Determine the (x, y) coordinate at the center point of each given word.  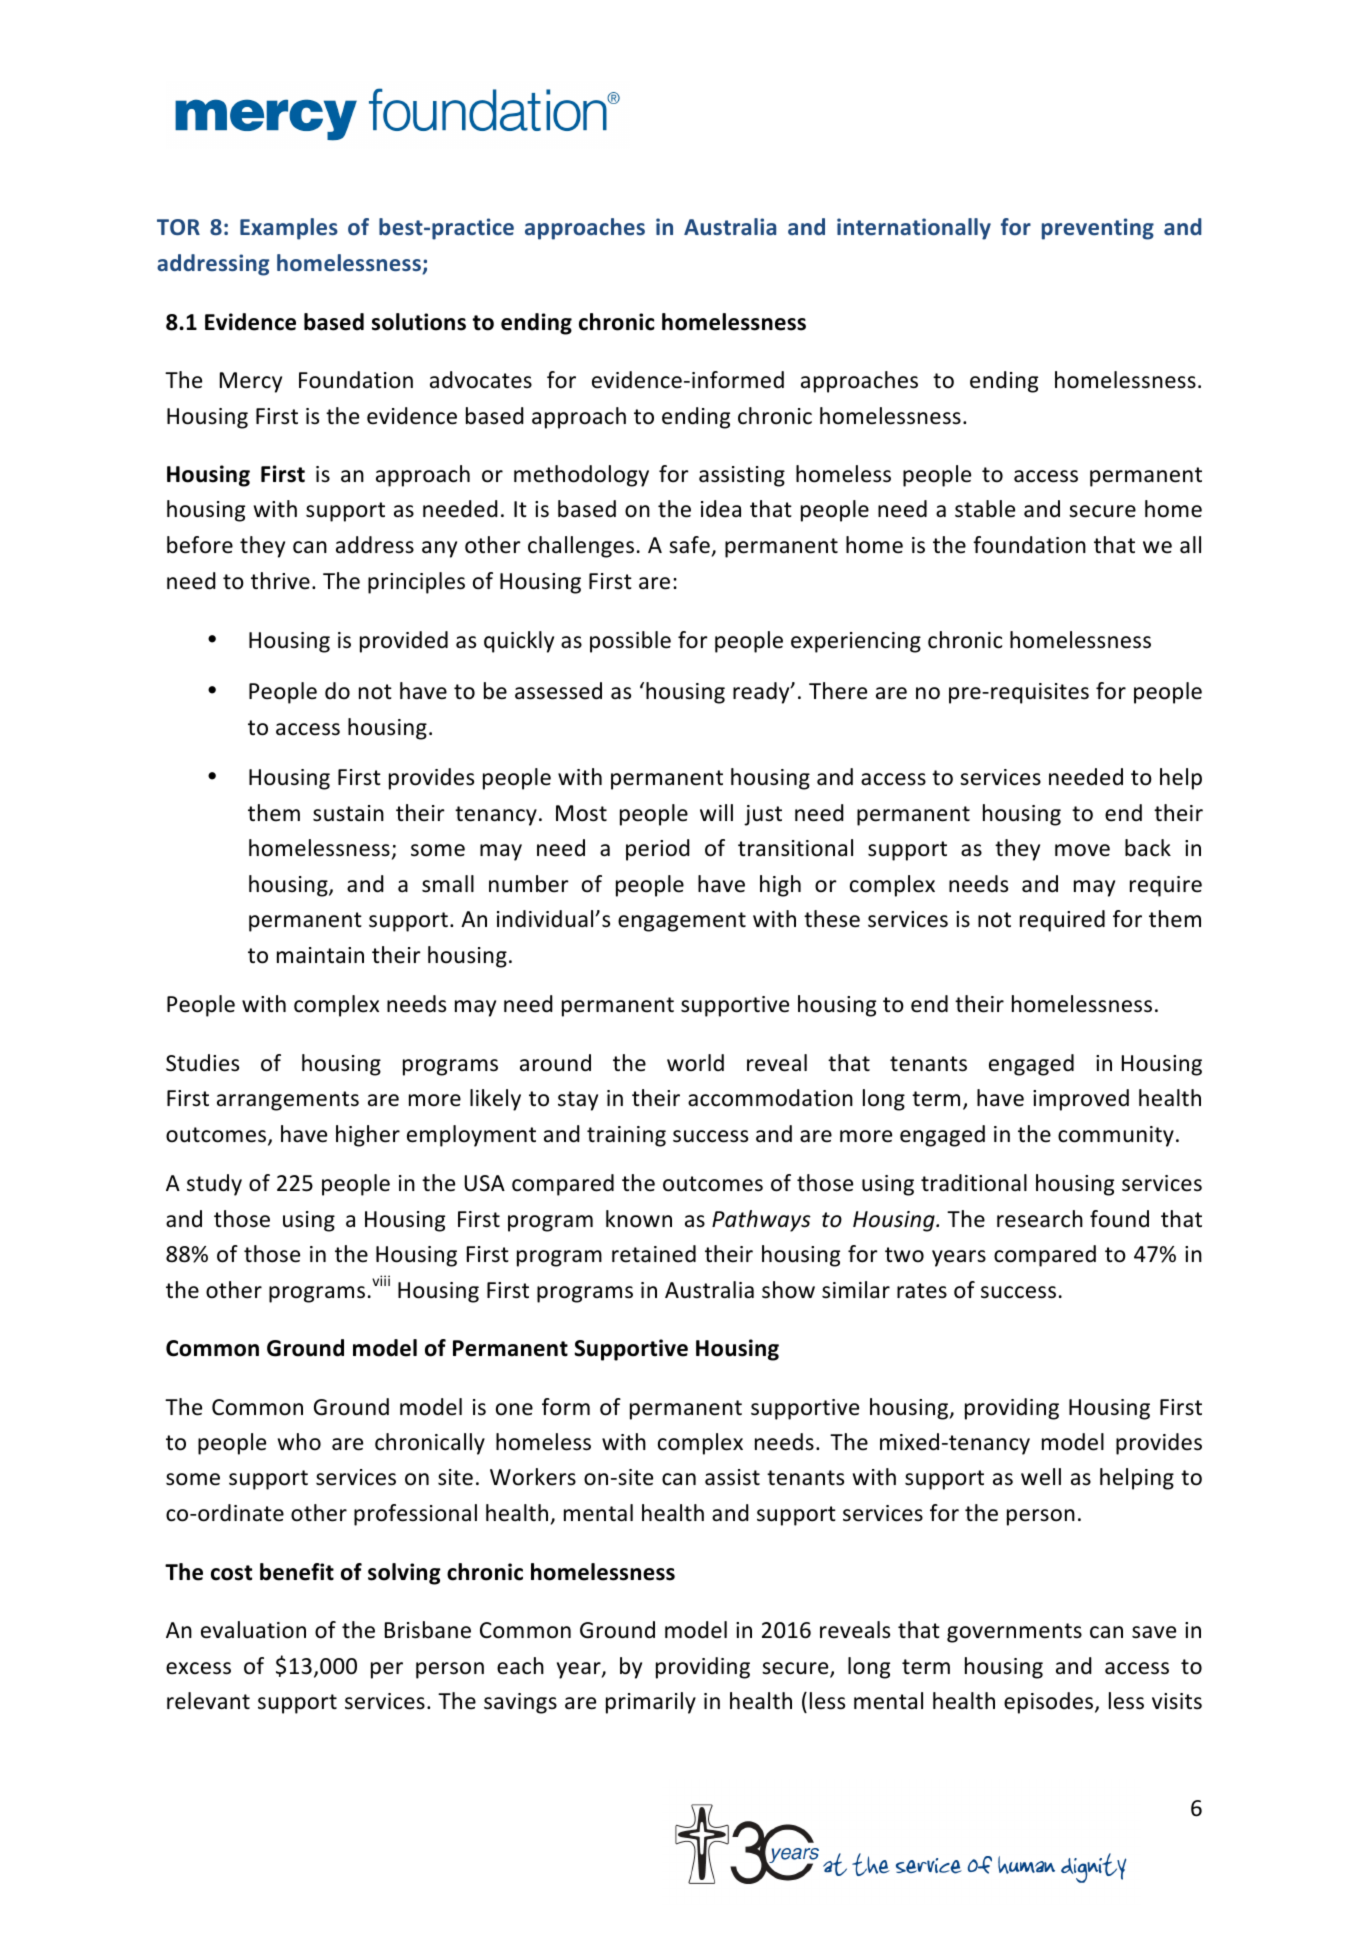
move (1082, 850)
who (299, 1442)
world (695, 1063)
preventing (1098, 229)
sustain (348, 813)
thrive (280, 581)
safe (690, 546)
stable (985, 509)
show (788, 1290)
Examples (289, 229)
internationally (914, 229)
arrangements (288, 1101)
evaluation (253, 1630)
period (658, 850)
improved (1081, 1100)
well (1041, 1477)
